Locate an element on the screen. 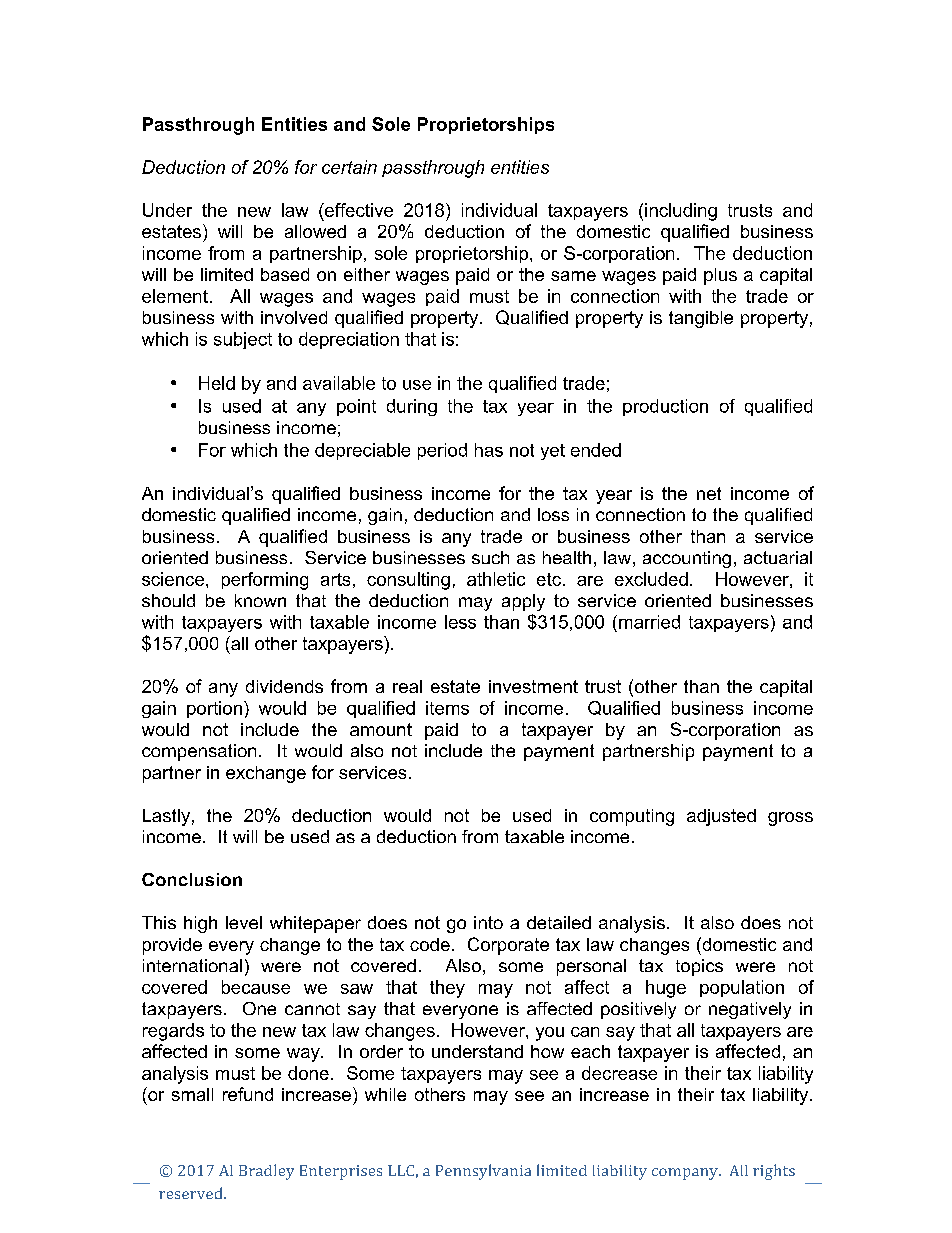  they is located at coordinates (447, 989).
